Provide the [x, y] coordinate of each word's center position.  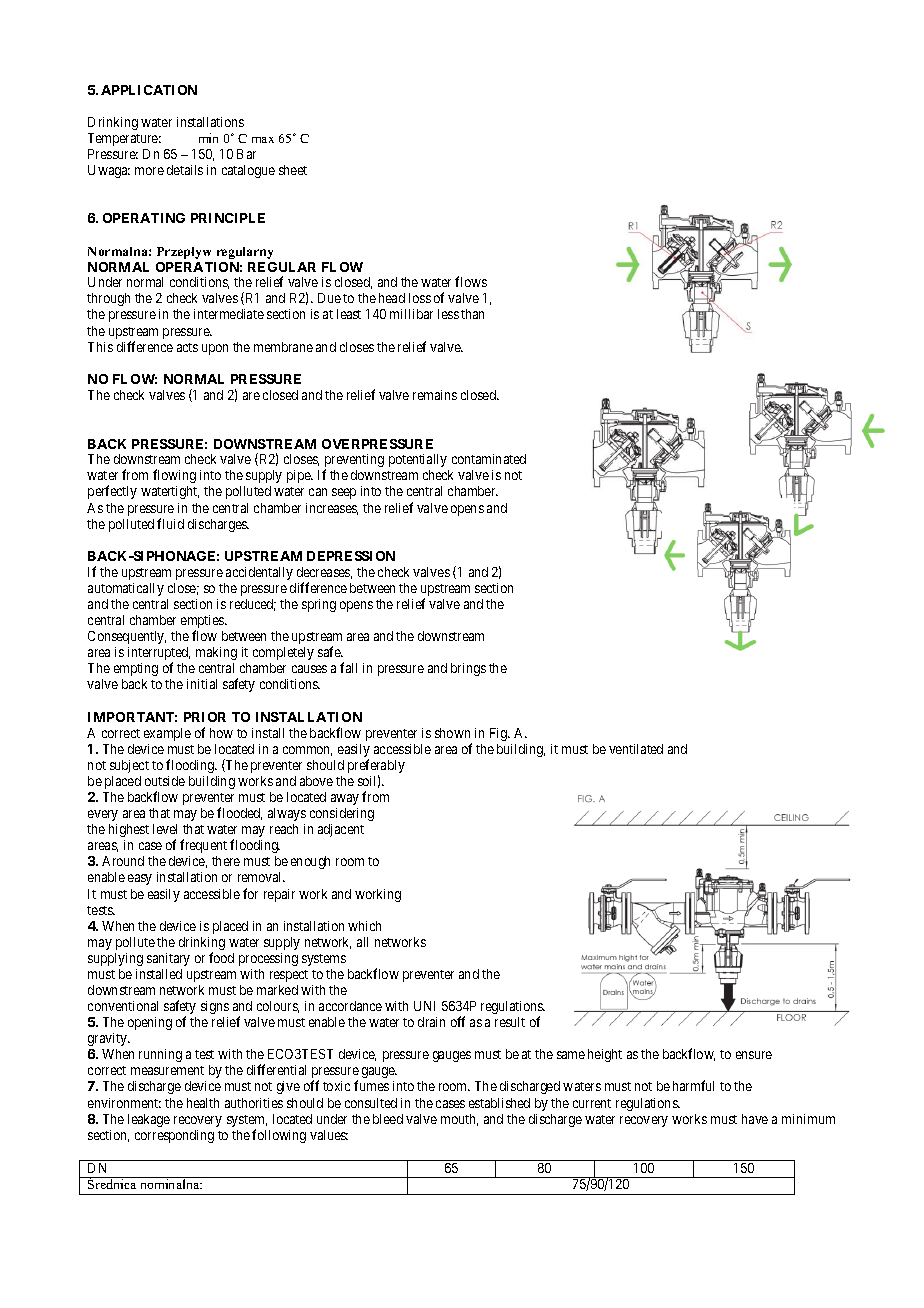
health [203, 1103]
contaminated [489, 459]
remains [435, 395]
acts [187, 347]
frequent [203, 846]
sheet [293, 170]
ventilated [636, 749]
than [472, 314]
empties [203, 623]
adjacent [341, 830]
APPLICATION [149, 90]
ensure [754, 1055]
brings [468, 669]
